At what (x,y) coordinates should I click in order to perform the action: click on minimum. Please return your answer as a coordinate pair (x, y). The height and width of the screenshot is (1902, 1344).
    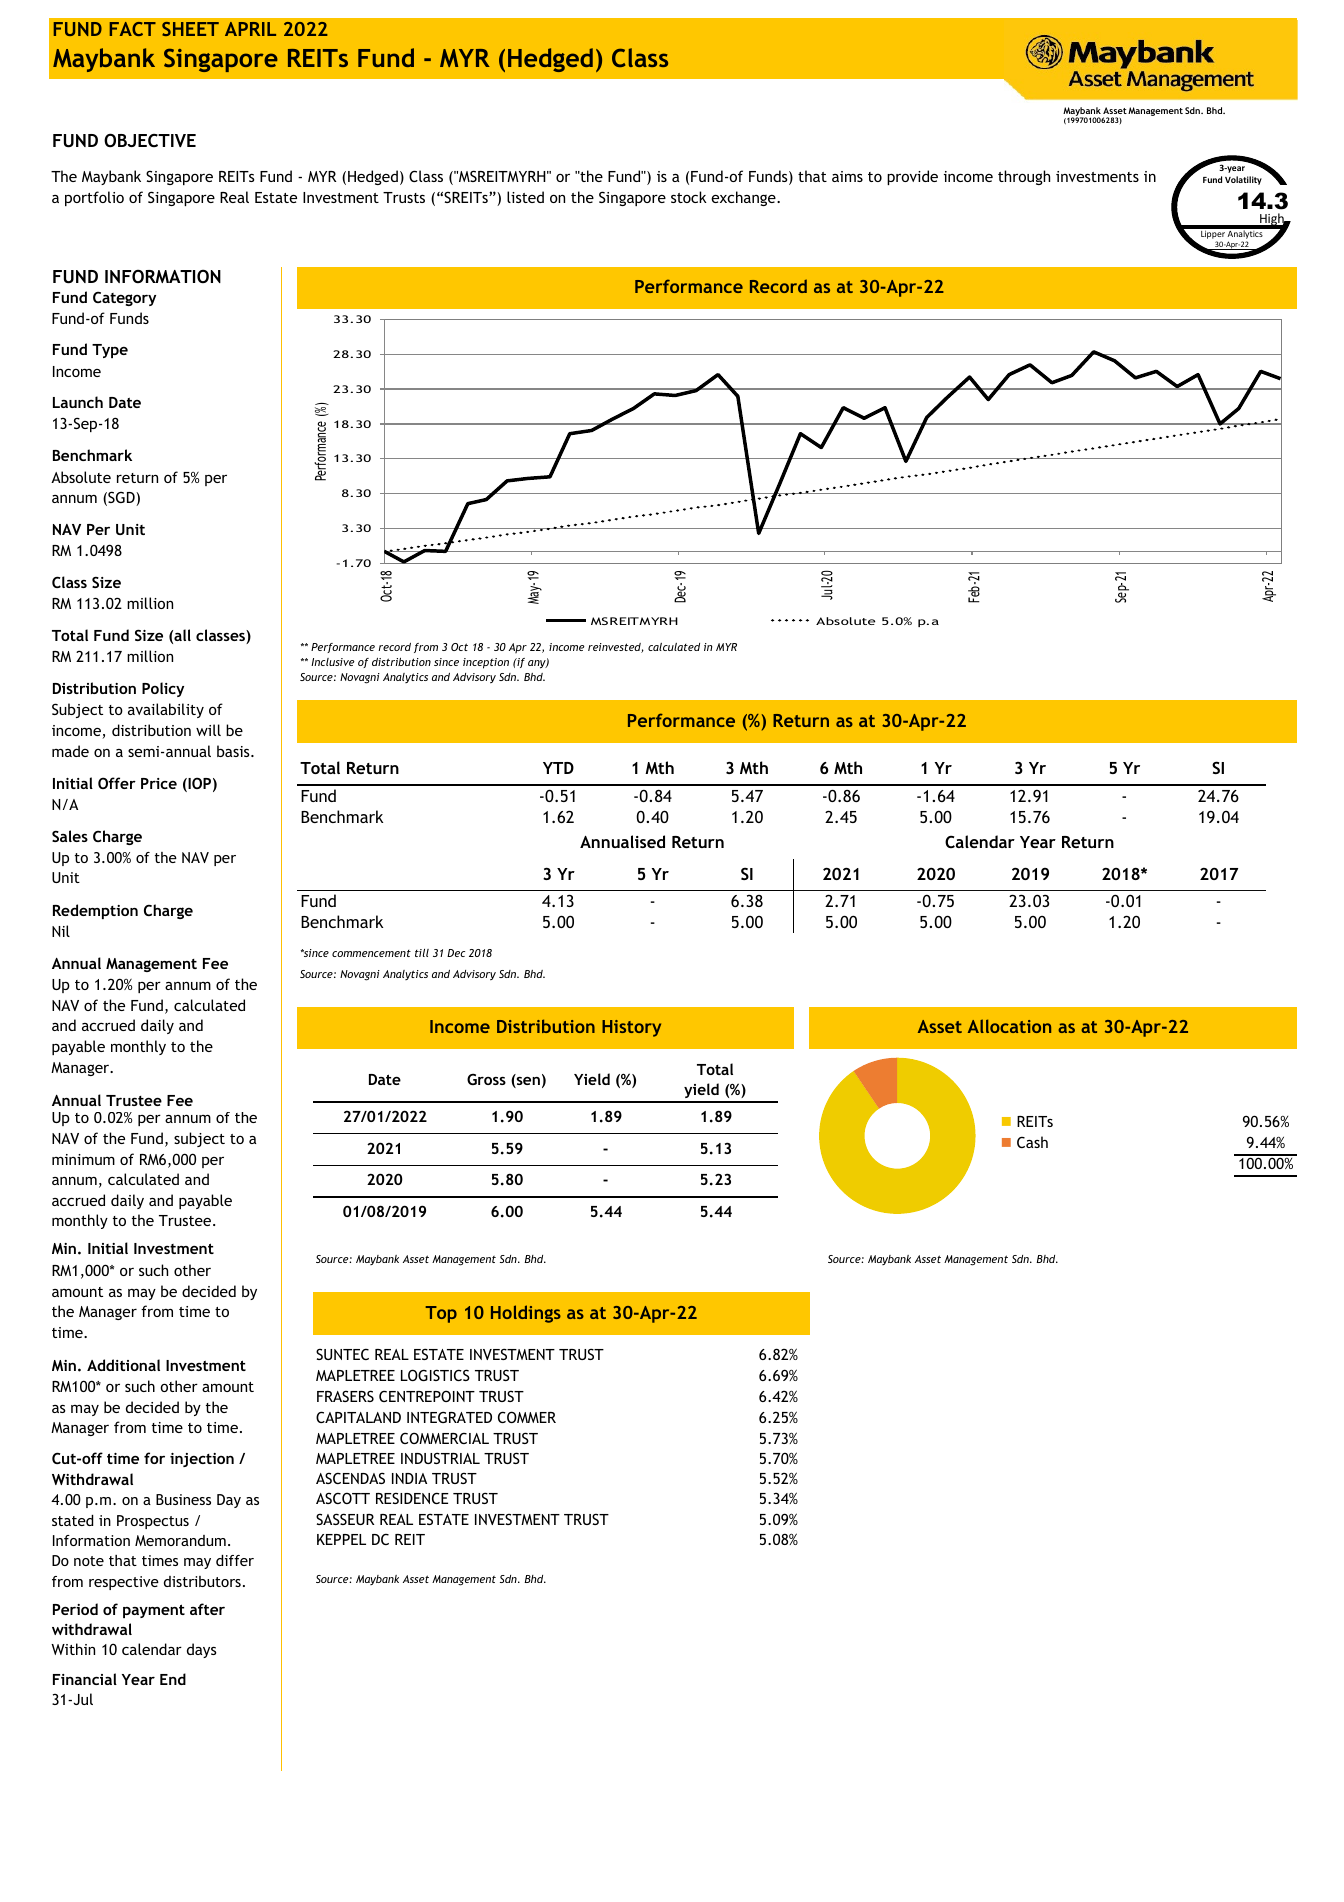
    Looking at the image, I should click on (83, 1159).
